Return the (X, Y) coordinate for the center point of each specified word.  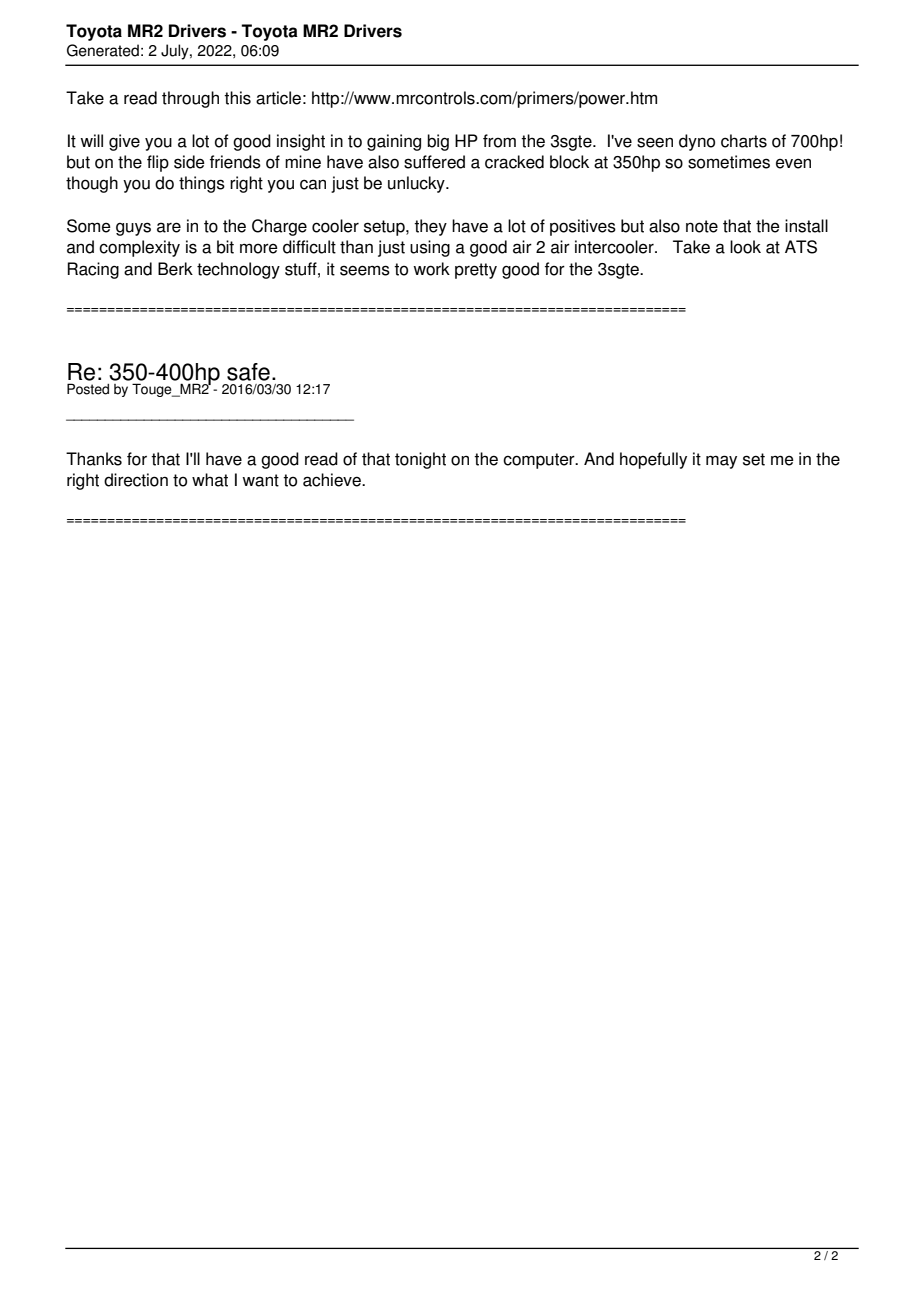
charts (744, 141)
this (237, 98)
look (745, 247)
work (431, 269)
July (176, 52)
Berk (175, 269)
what (210, 480)
